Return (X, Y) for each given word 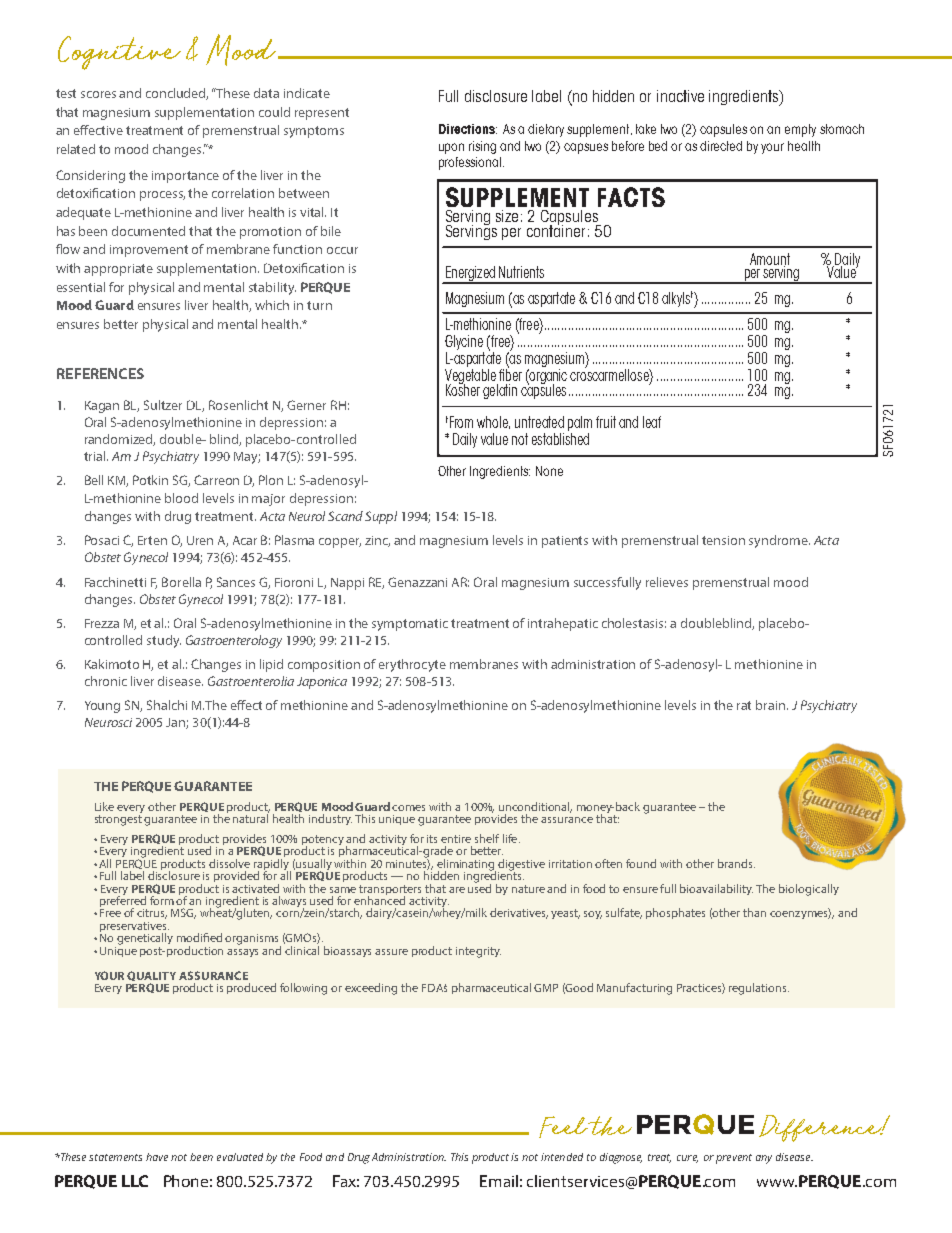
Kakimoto (112, 664)
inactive (680, 96)
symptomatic (410, 625)
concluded (177, 94)
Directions (468, 129)
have (157, 1157)
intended (562, 1157)
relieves (667, 582)
